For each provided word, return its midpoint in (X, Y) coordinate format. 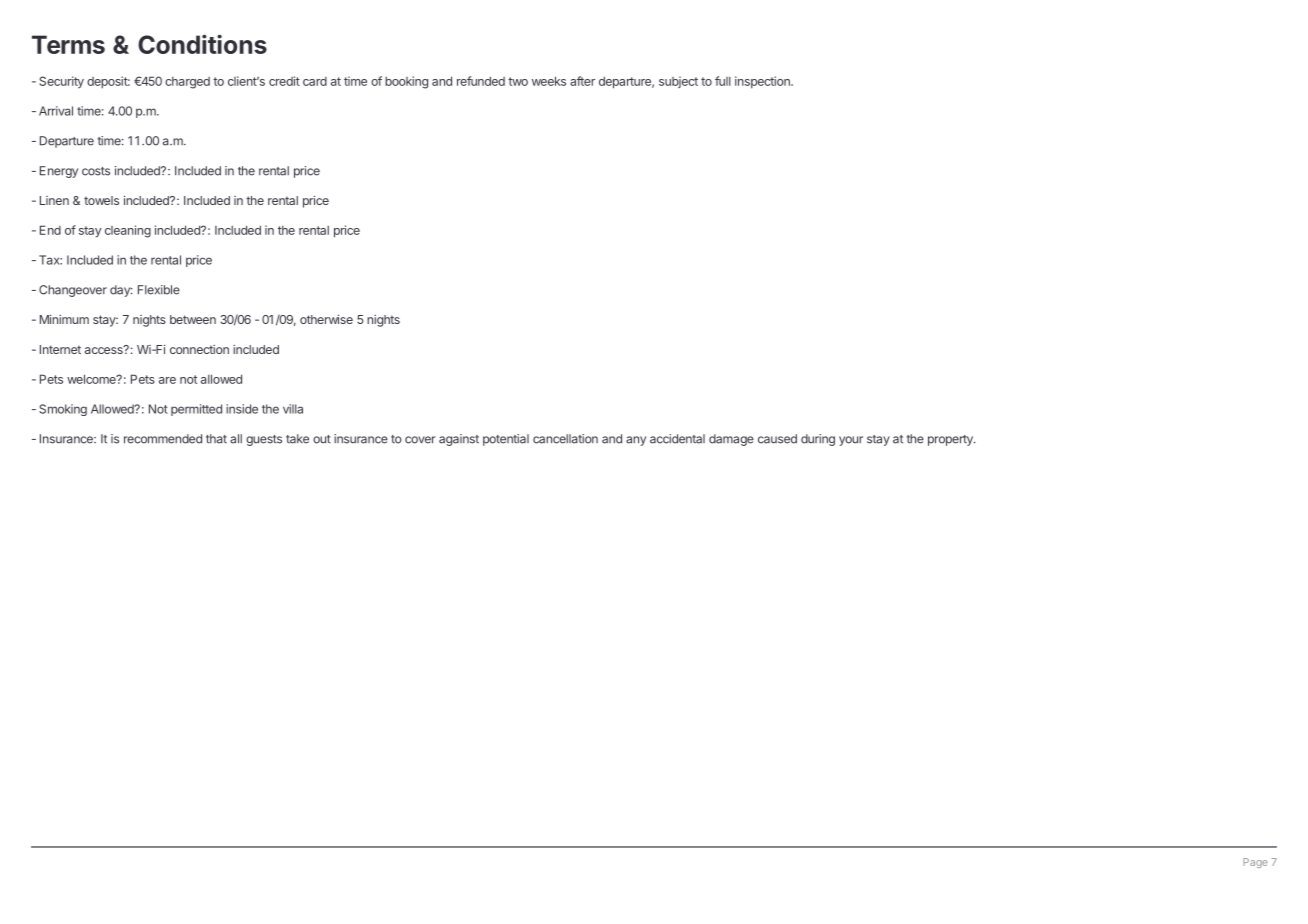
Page (1255, 863)
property (951, 440)
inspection (764, 82)
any (636, 441)
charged (187, 83)
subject (678, 82)
